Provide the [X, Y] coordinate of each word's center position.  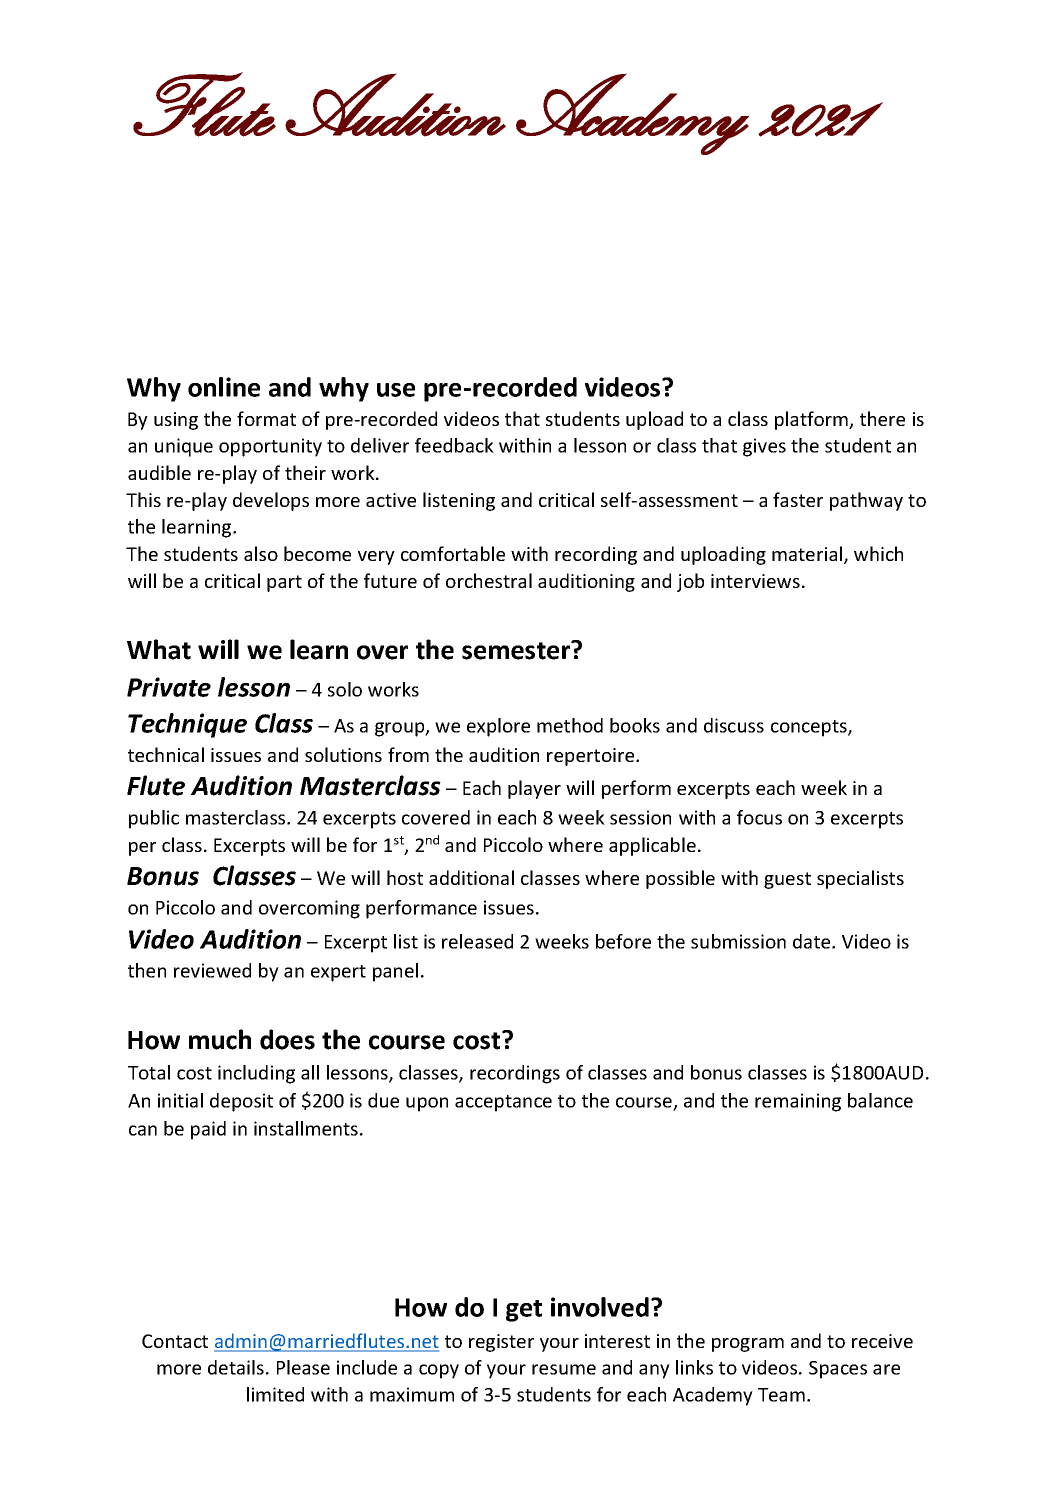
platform [812, 420]
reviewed [212, 970]
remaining [798, 1102]
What [159, 649]
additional [471, 877]
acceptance [503, 1103]
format [266, 418]
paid [208, 1130]
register [501, 1343]
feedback [454, 445]
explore [498, 727]
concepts [810, 728]
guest [787, 880]
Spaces [838, 1370]
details [236, 1367]
